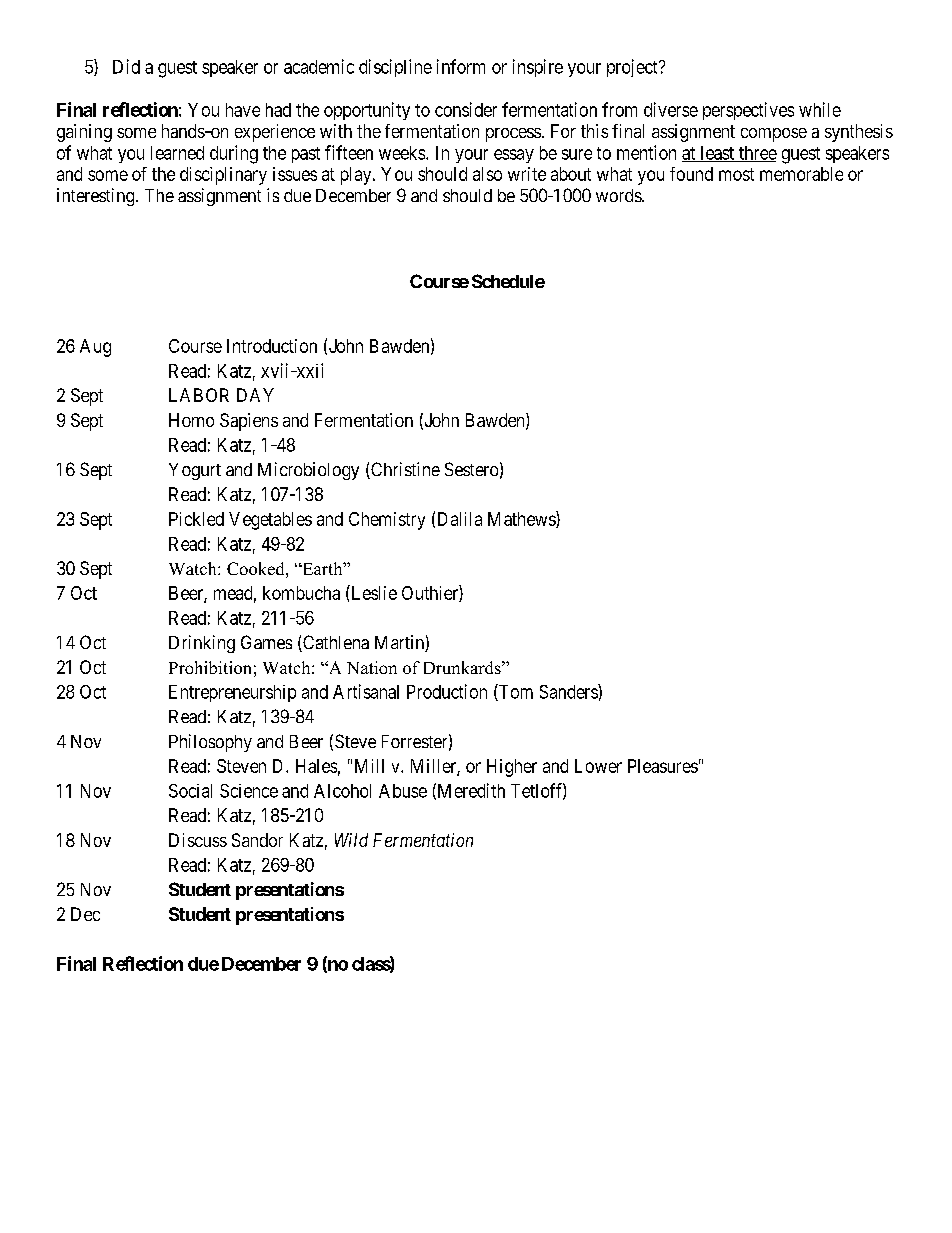 This page has height=1233, width=952. What do you see at coordinates (522, 519) in the page?
I see `Mathews` at bounding box center [522, 519].
